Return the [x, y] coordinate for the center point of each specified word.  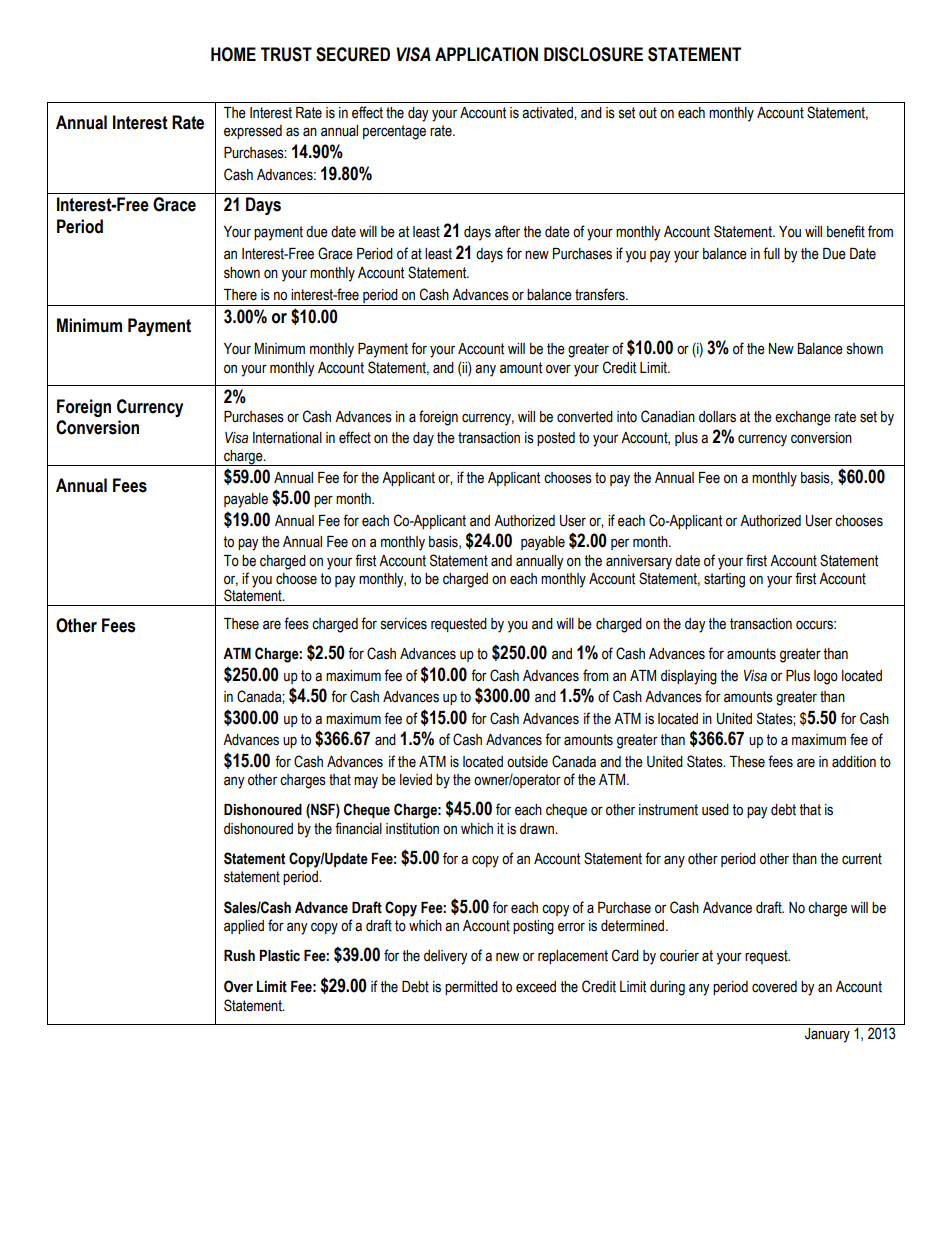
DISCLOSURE [593, 54]
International [287, 438]
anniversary [639, 562]
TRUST [286, 54]
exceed [536, 987]
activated [548, 113]
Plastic [279, 956]
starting [724, 580]
